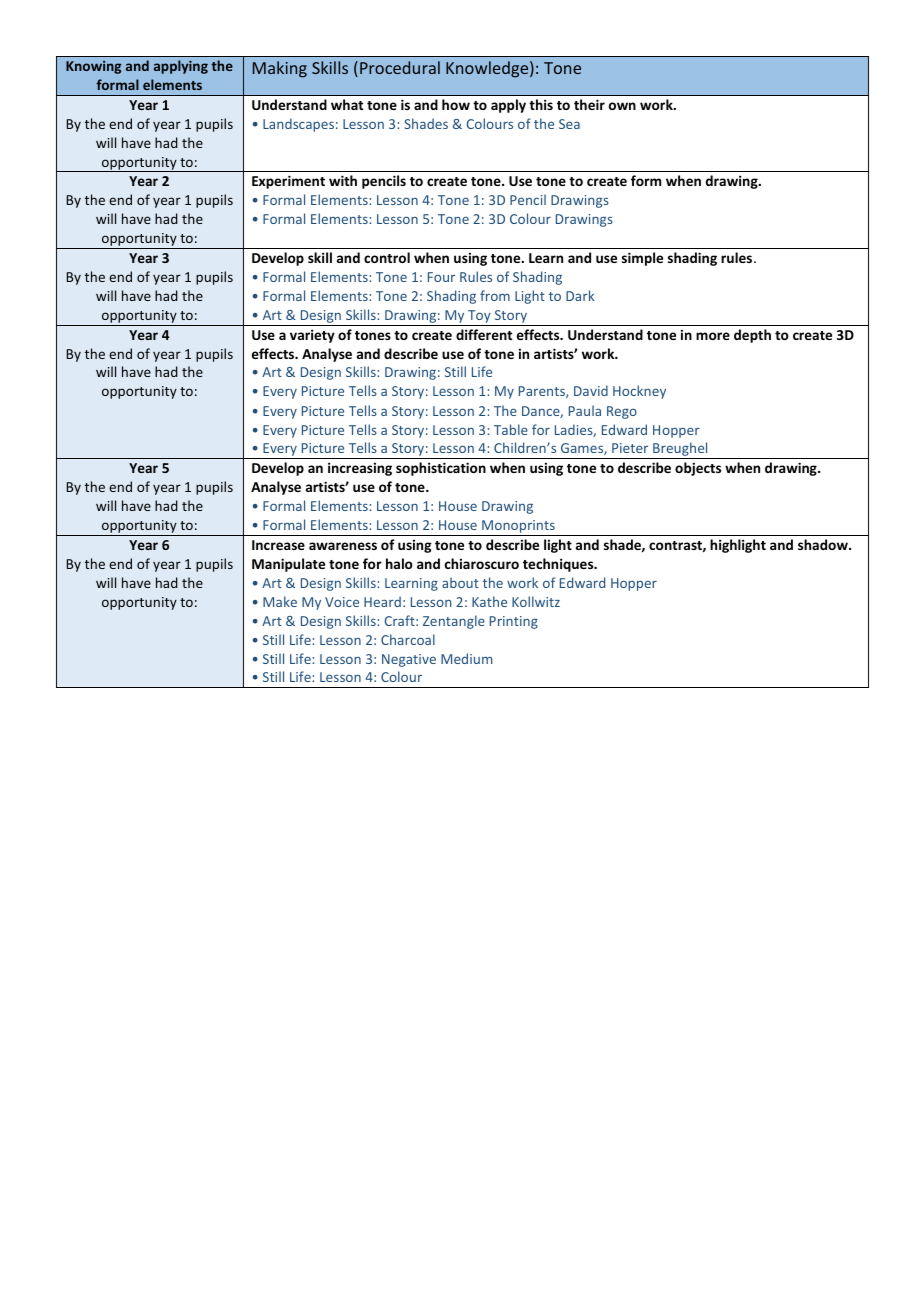 This page has height=1308, width=924. What do you see at coordinates (698, 469) in the page?
I see `objects` at bounding box center [698, 469].
